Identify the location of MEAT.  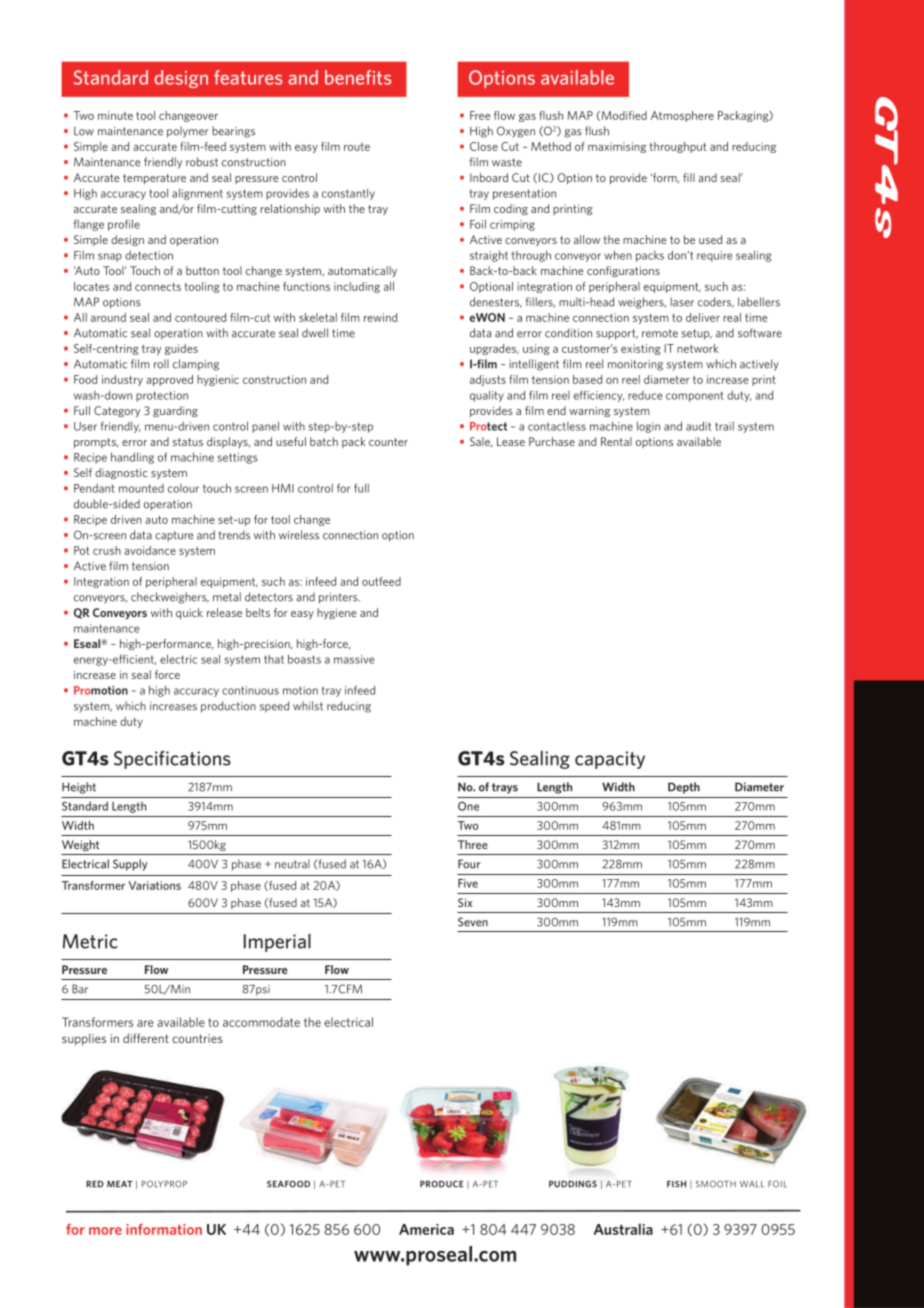
(120, 1184).
